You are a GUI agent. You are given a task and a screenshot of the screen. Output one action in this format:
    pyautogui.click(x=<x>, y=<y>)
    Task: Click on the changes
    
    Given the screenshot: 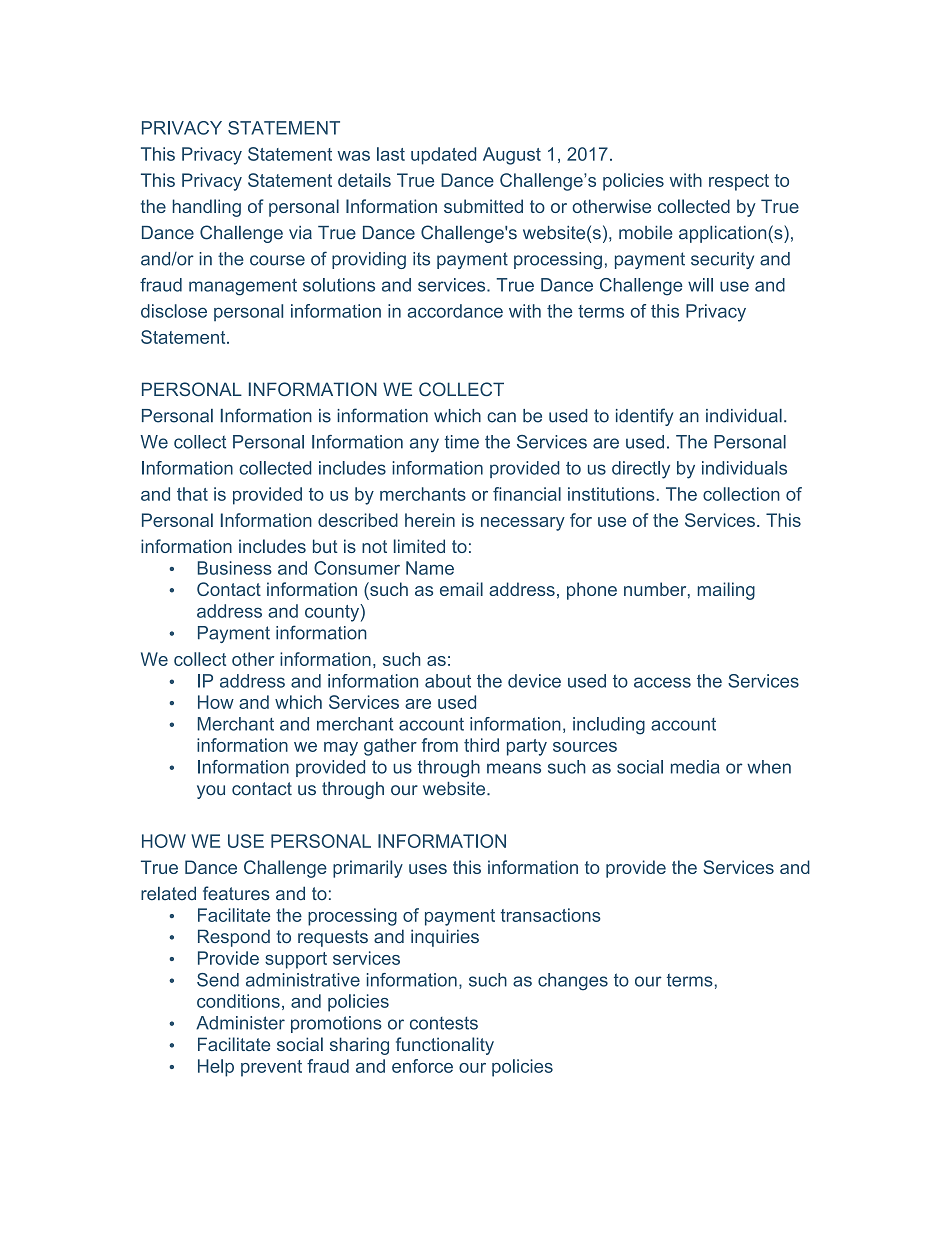 What is the action you would take?
    pyautogui.click(x=573, y=982)
